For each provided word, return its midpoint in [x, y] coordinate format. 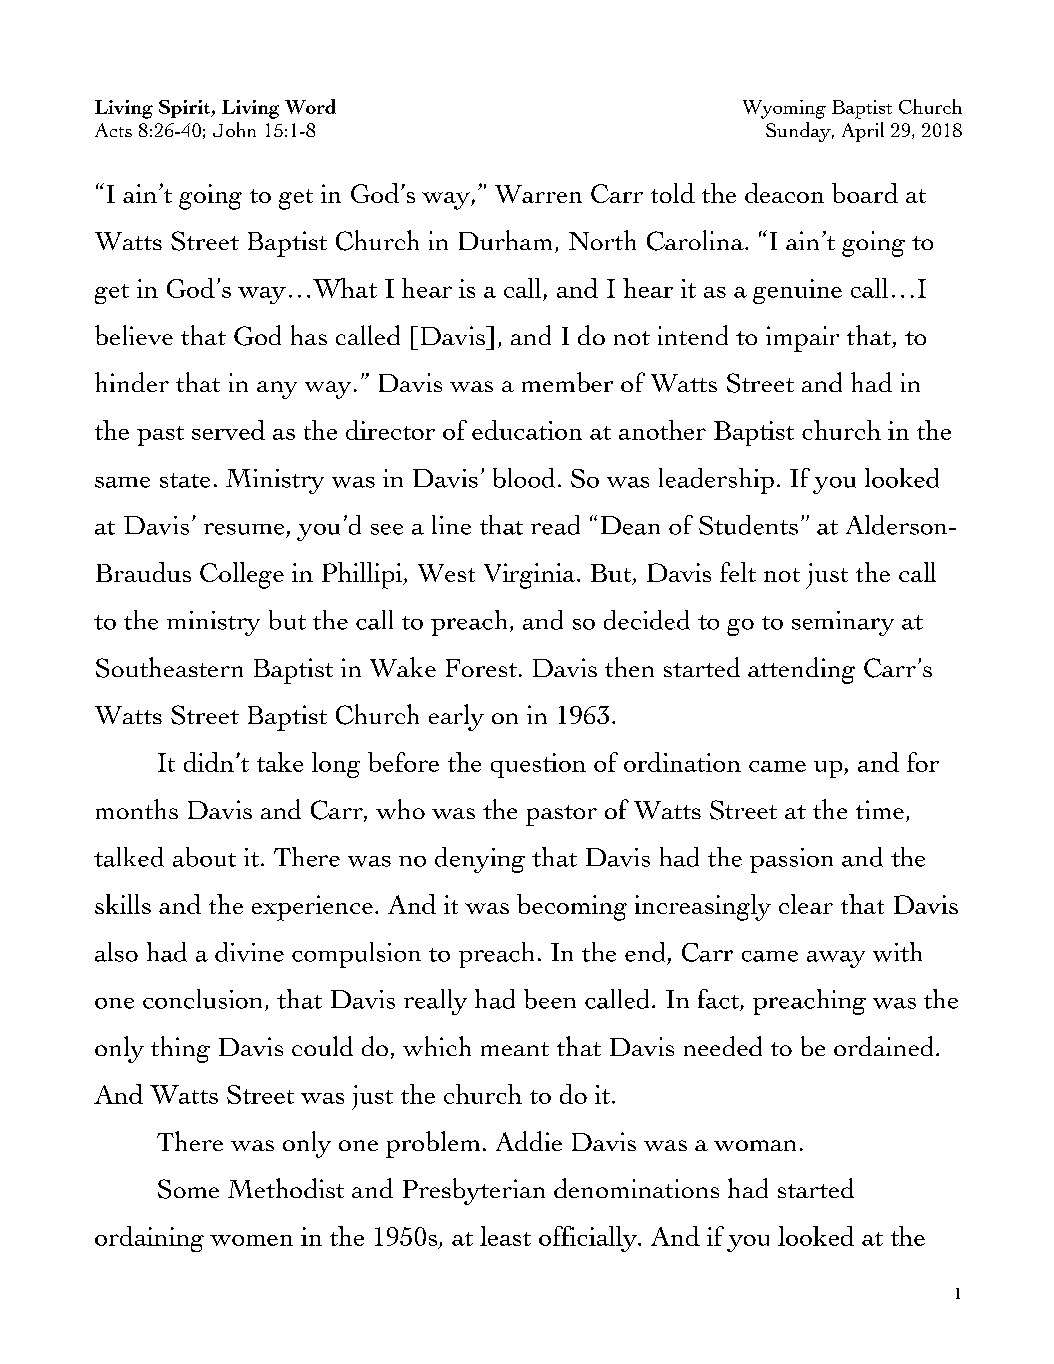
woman [755, 1145]
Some [188, 1189]
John [234, 129]
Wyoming [784, 109]
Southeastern [169, 667]
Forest [481, 668]
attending [801, 670]
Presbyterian [474, 1191]
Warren [538, 194]
